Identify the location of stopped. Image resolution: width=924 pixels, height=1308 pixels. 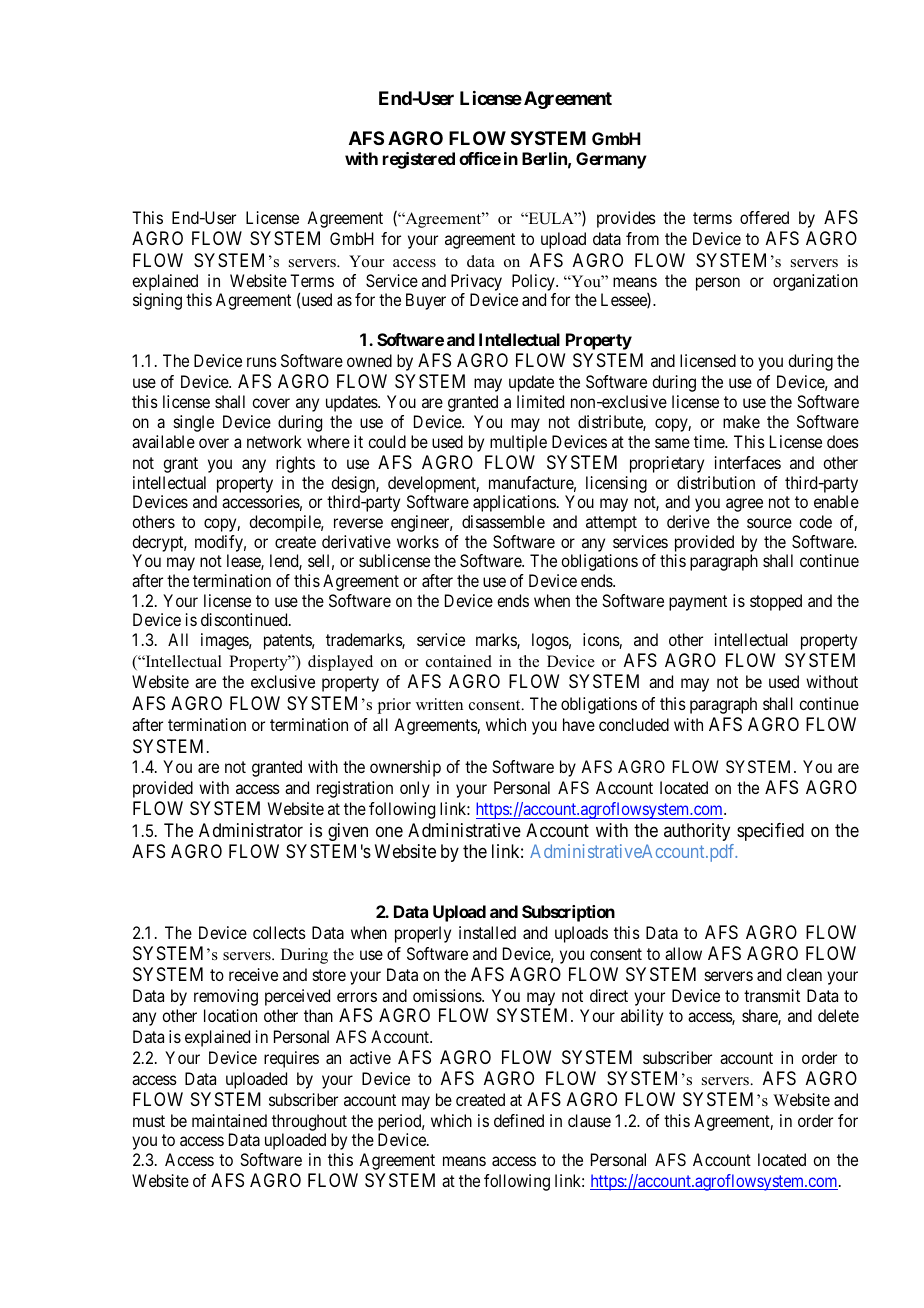
(776, 602).
